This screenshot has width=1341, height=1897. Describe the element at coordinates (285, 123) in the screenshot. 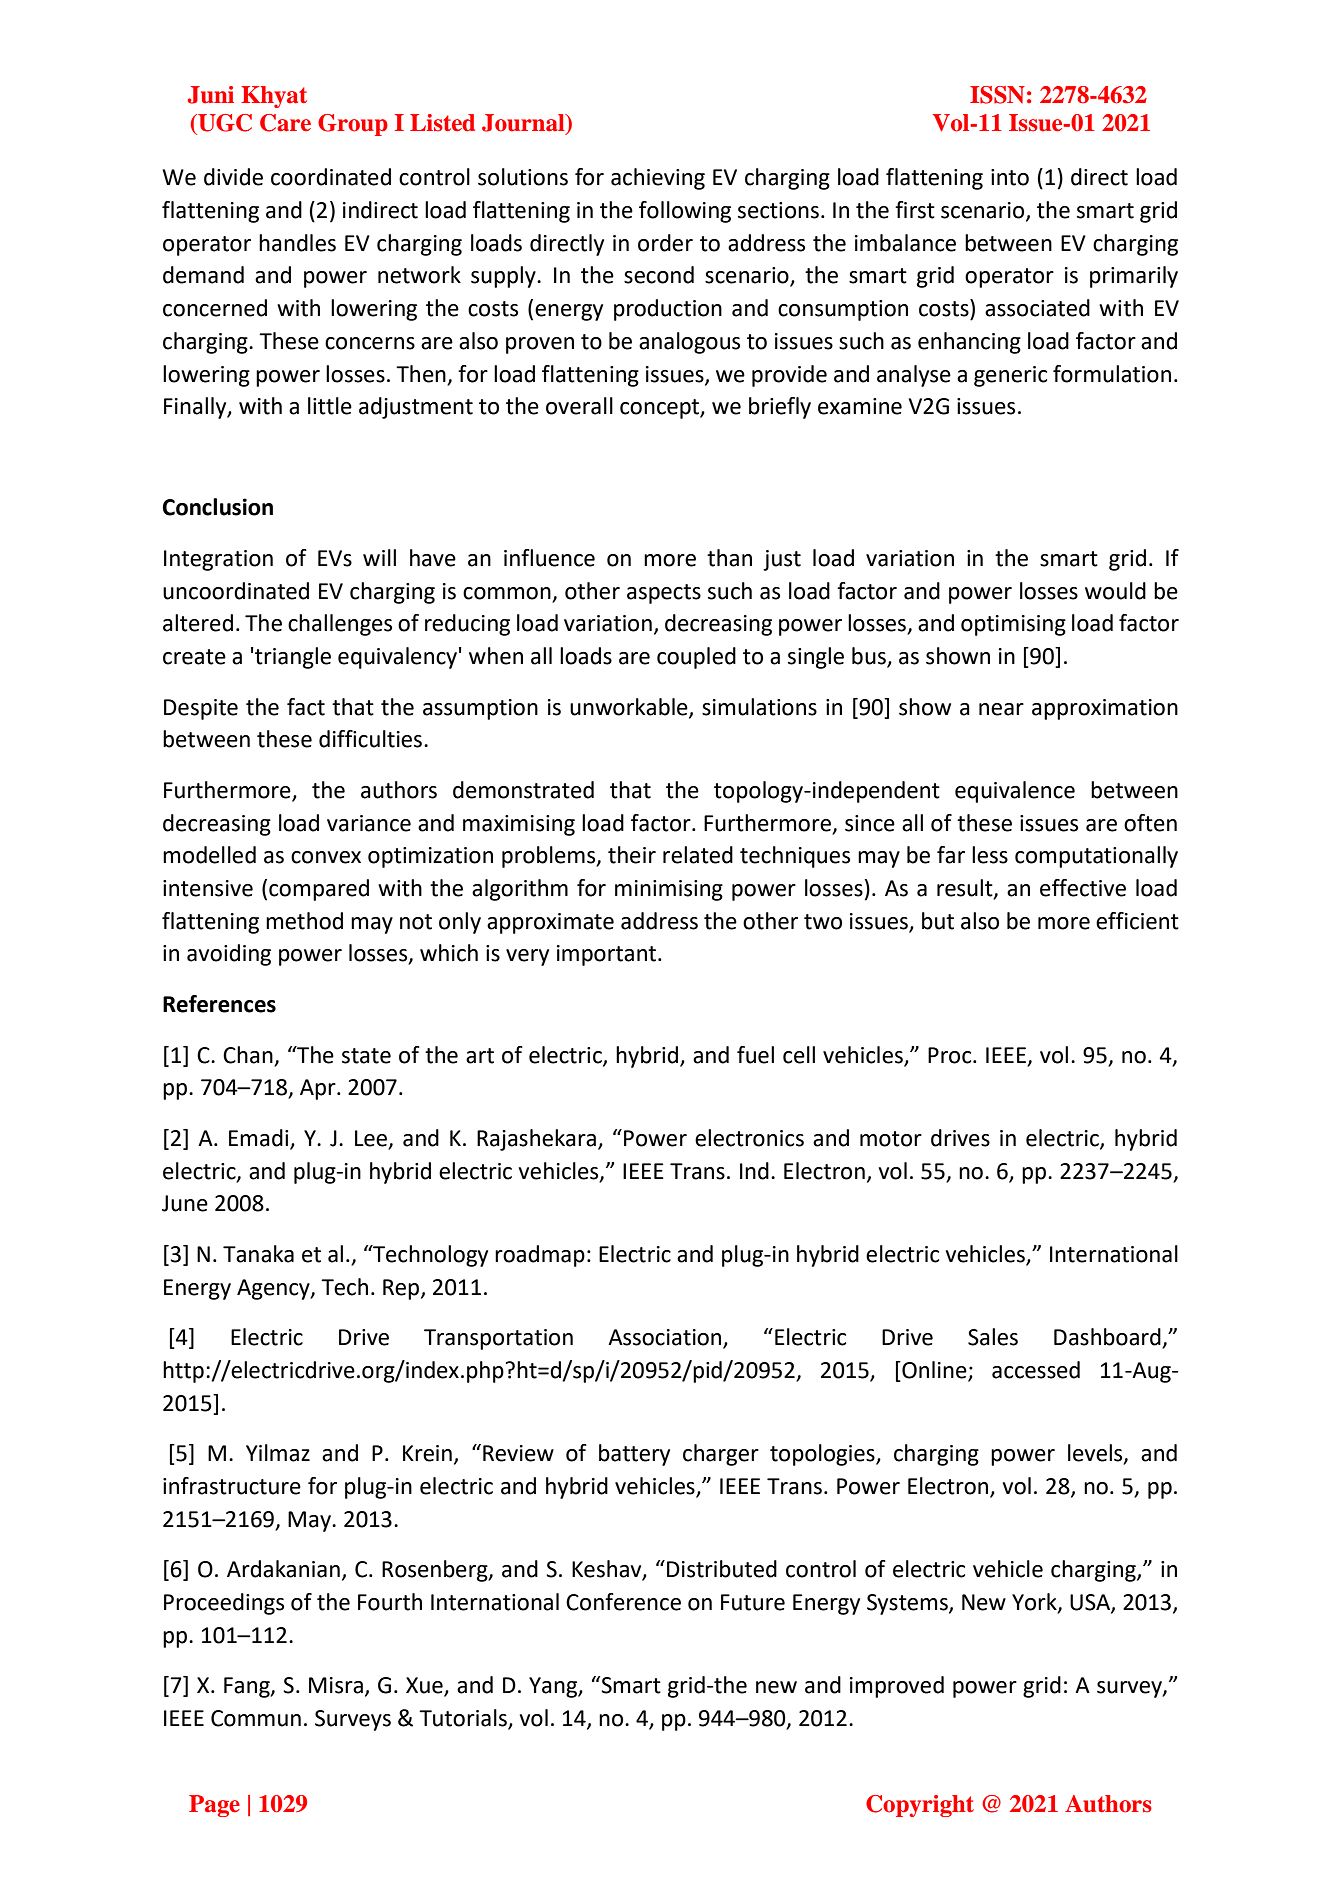

I see `Care` at that location.
